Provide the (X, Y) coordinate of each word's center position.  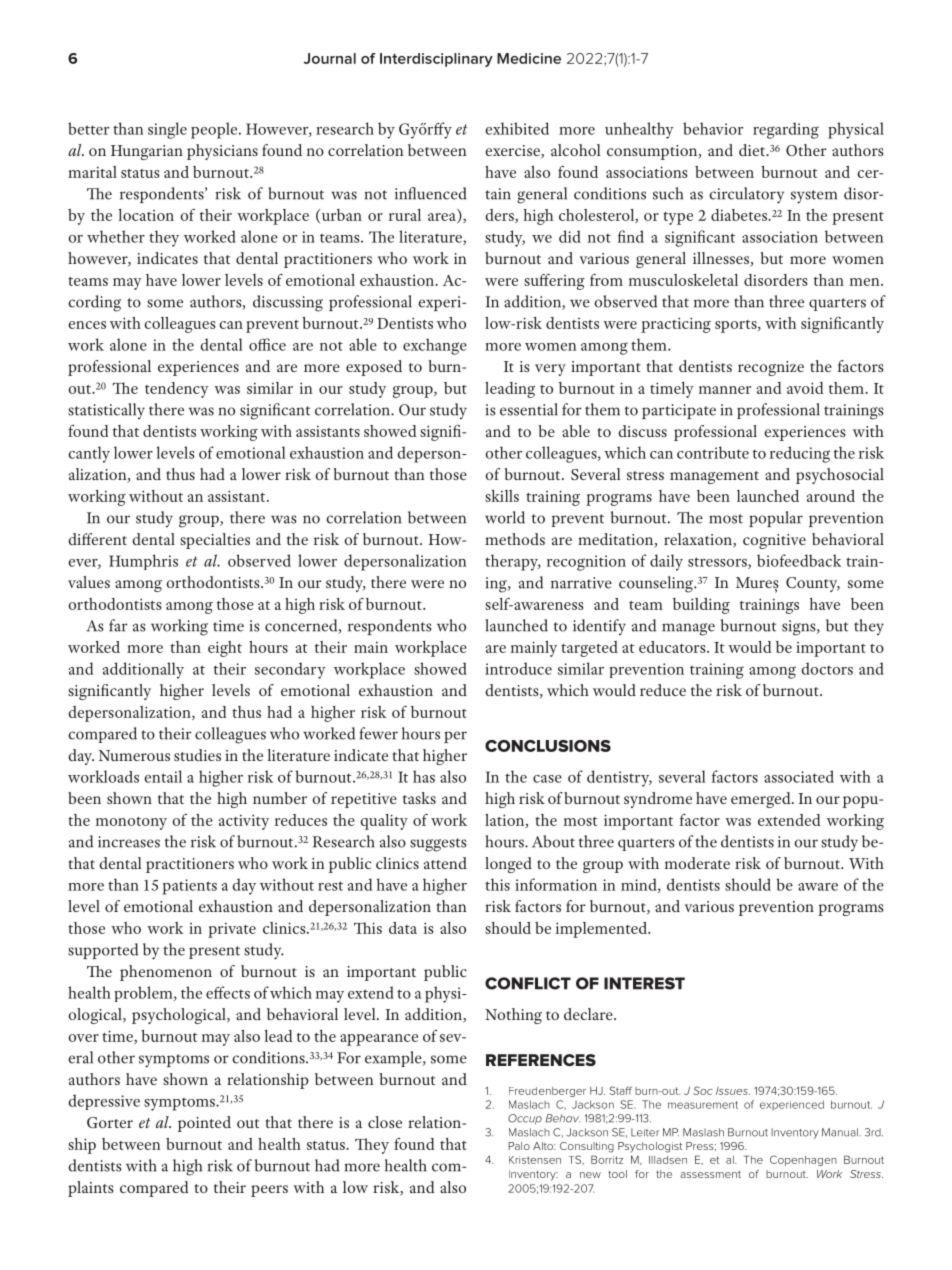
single (167, 130)
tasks (419, 798)
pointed (204, 1124)
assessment (710, 1174)
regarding (786, 130)
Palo (519, 1146)
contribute (713, 452)
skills (502, 496)
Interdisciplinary (436, 60)
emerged (762, 800)
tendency (176, 390)
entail (163, 776)
